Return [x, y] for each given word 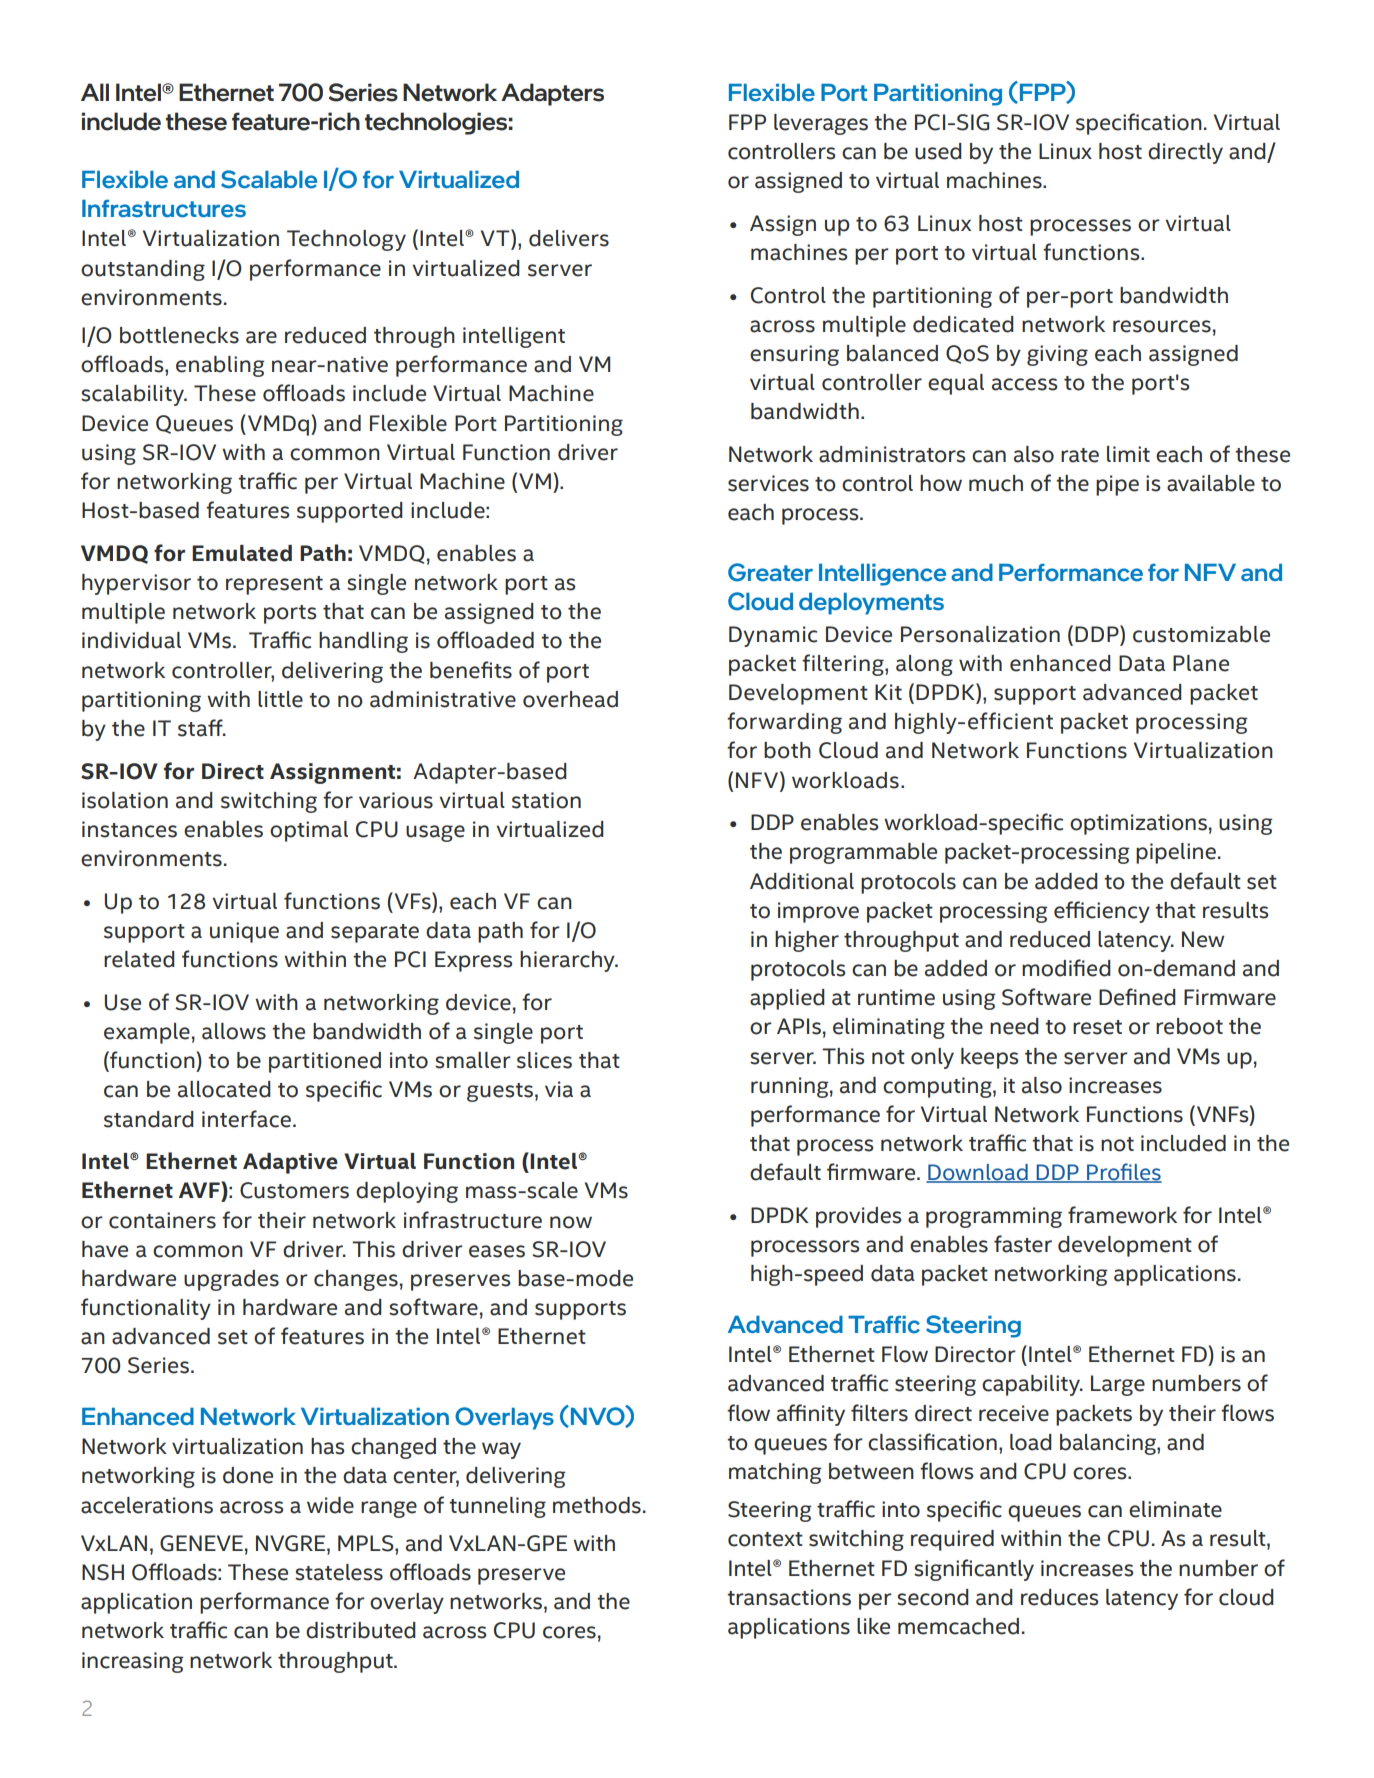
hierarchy [568, 961]
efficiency [1102, 912]
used [938, 151]
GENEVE [201, 1543]
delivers [569, 238]
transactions [789, 1597]
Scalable [269, 179]
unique [244, 932]
